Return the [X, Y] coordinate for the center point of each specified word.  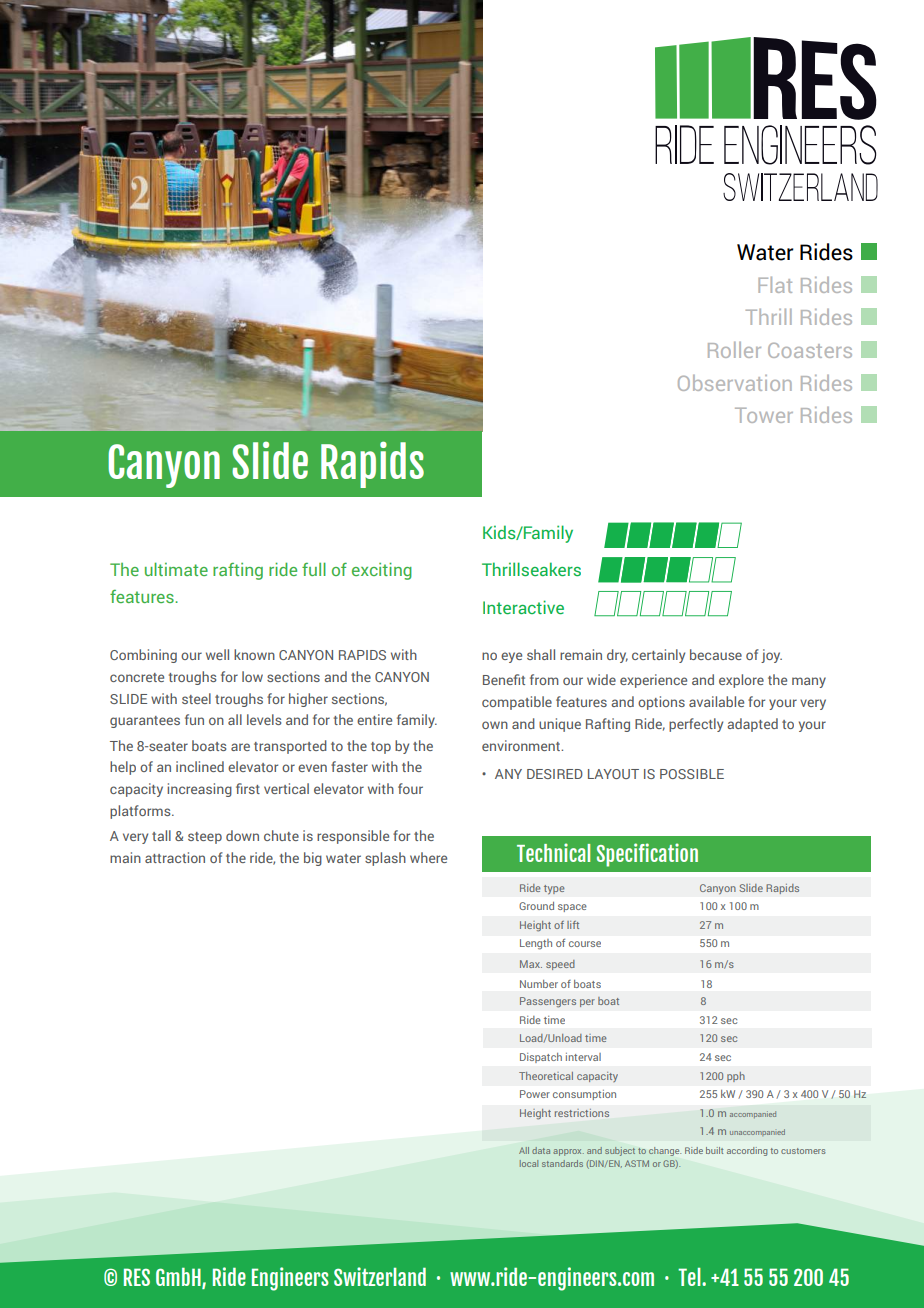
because [716, 654]
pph [736, 1077]
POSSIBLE [692, 774]
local [529, 1163]
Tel [690, 1277]
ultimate [176, 569]
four [410, 788]
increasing [199, 790]
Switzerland [380, 1276]
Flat [775, 285]
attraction [175, 857]
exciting [382, 571]
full [314, 569]
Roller [734, 350]
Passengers [548, 1002]
